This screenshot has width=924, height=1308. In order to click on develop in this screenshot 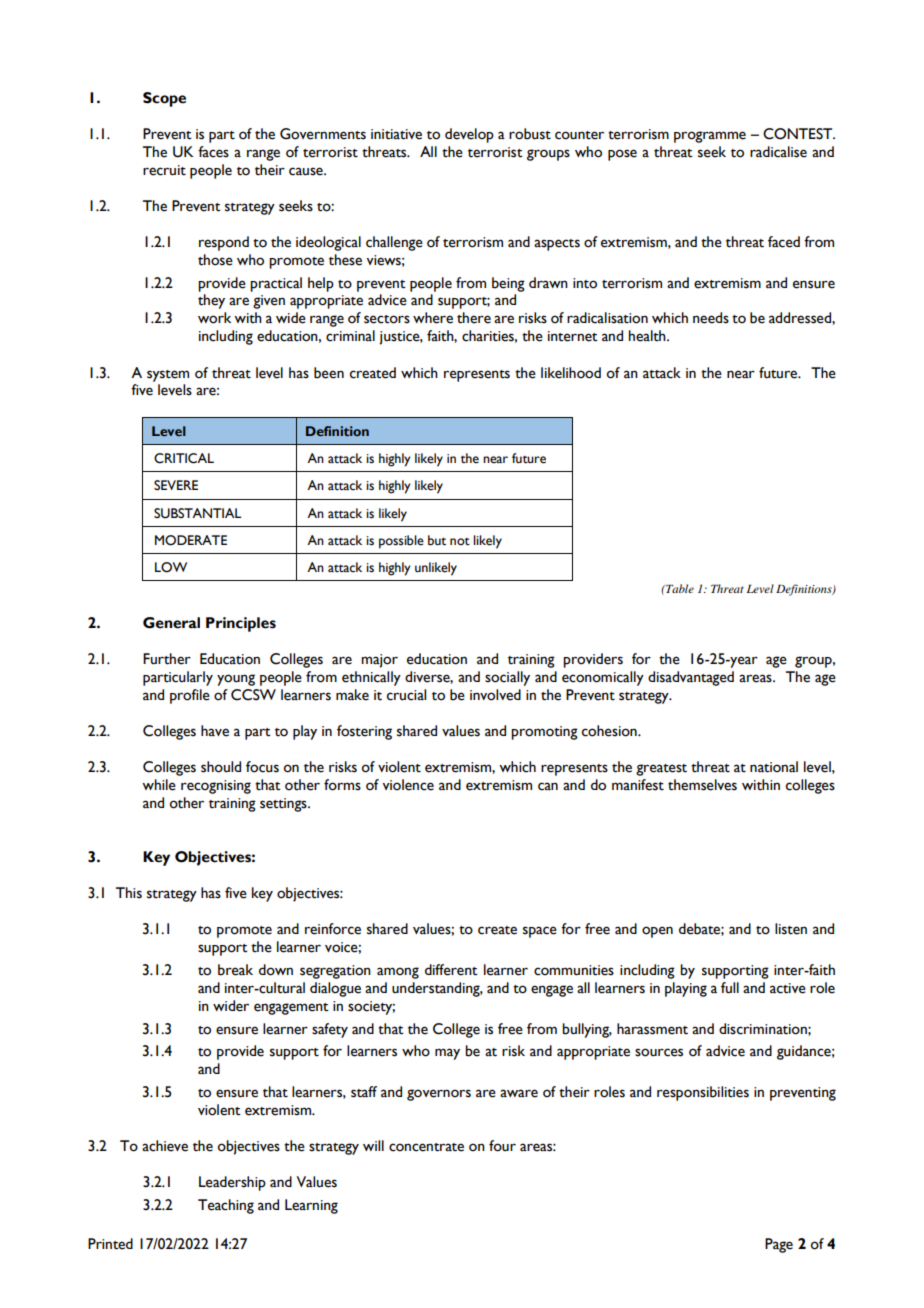, I will do `click(469, 135)`.
